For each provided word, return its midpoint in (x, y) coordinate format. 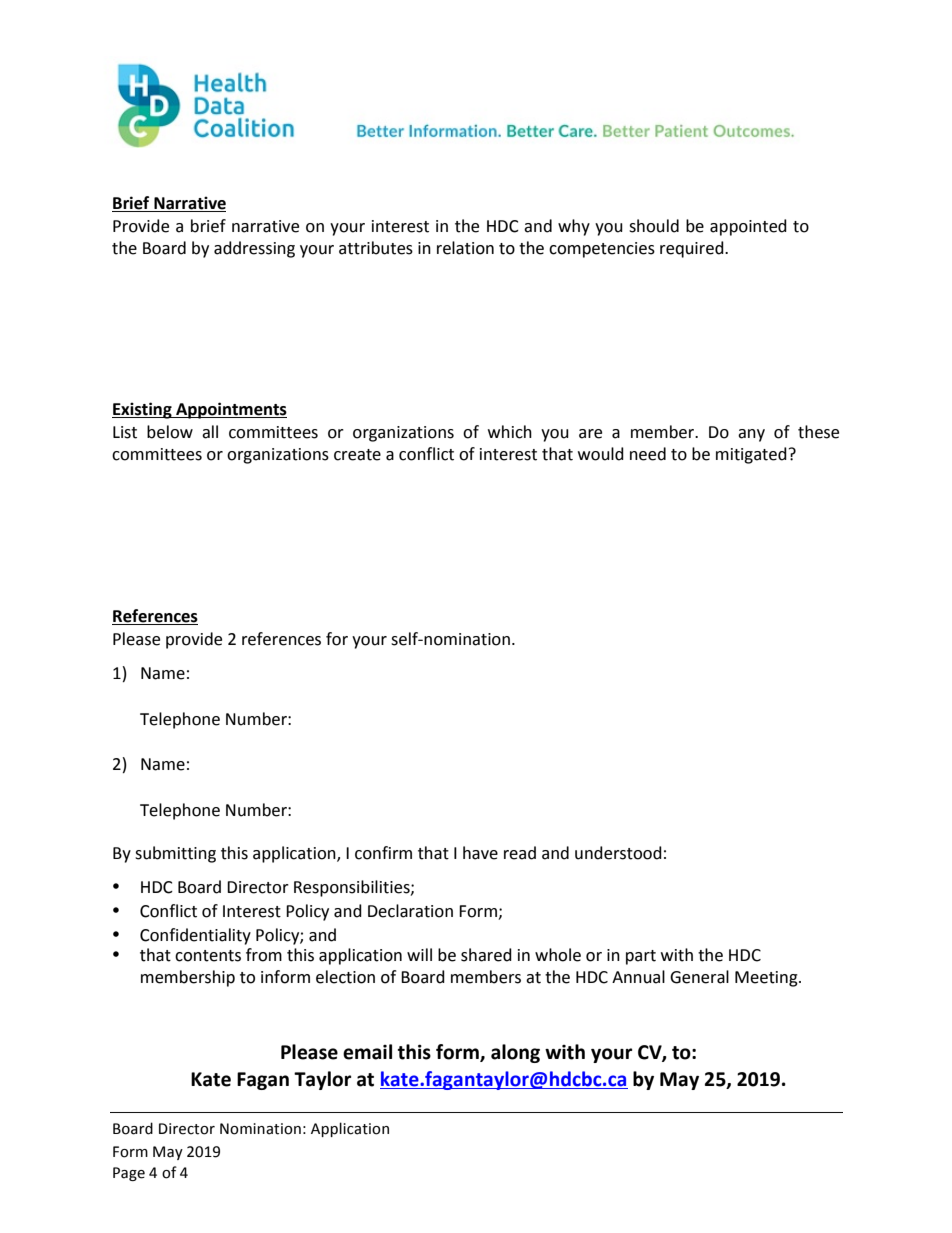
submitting (175, 854)
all (210, 432)
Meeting (767, 979)
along (515, 1053)
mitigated (751, 455)
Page (129, 1174)
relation (465, 248)
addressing (254, 249)
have (480, 853)
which (510, 432)
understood (618, 853)
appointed (748, 227)
